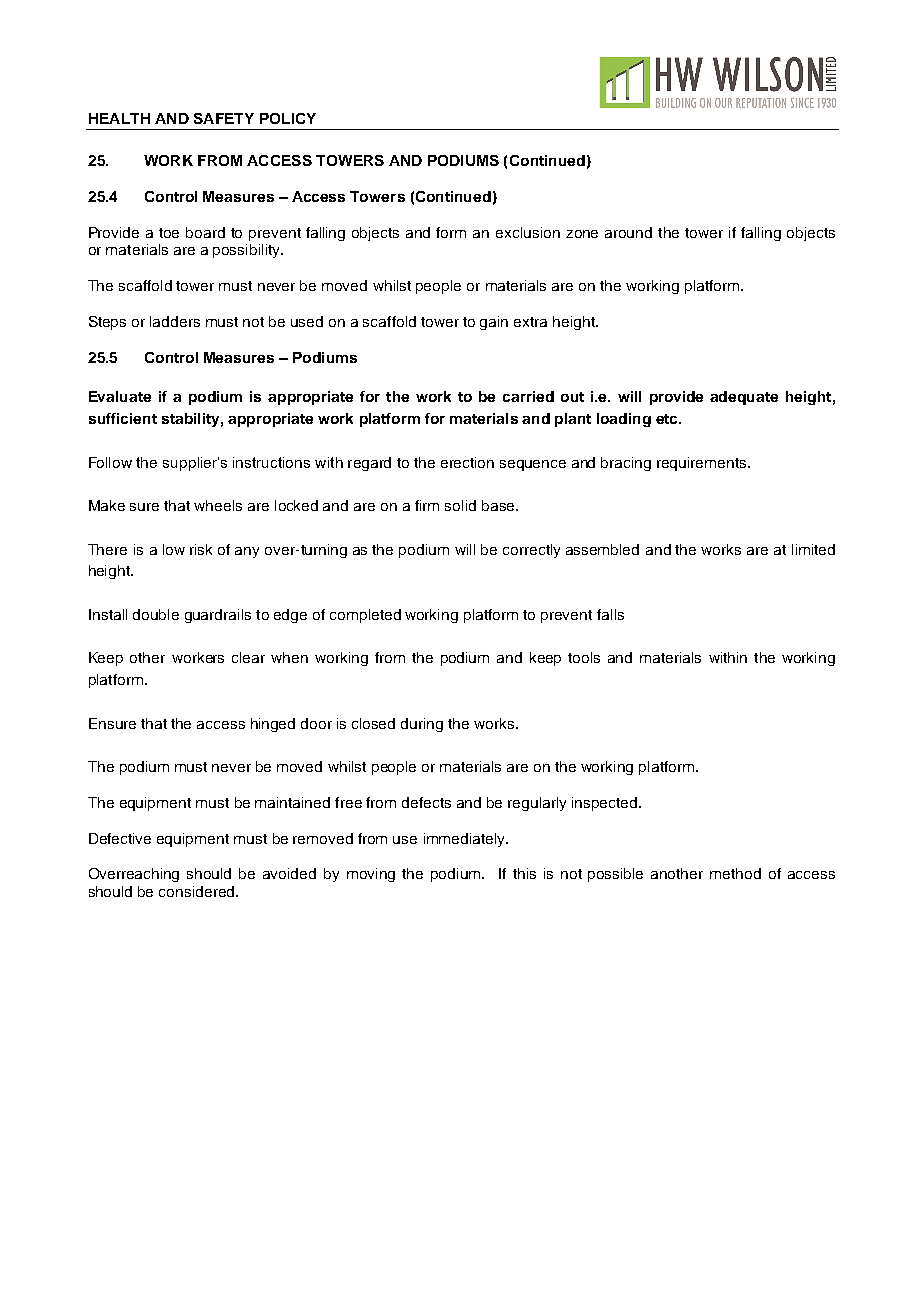 Image resolution: width=924 pixels, height=1308 pixels. What do you see at coordinates (288, 118) in the screenshot?
I see `POLICY` at bounding box center [288, 118].
